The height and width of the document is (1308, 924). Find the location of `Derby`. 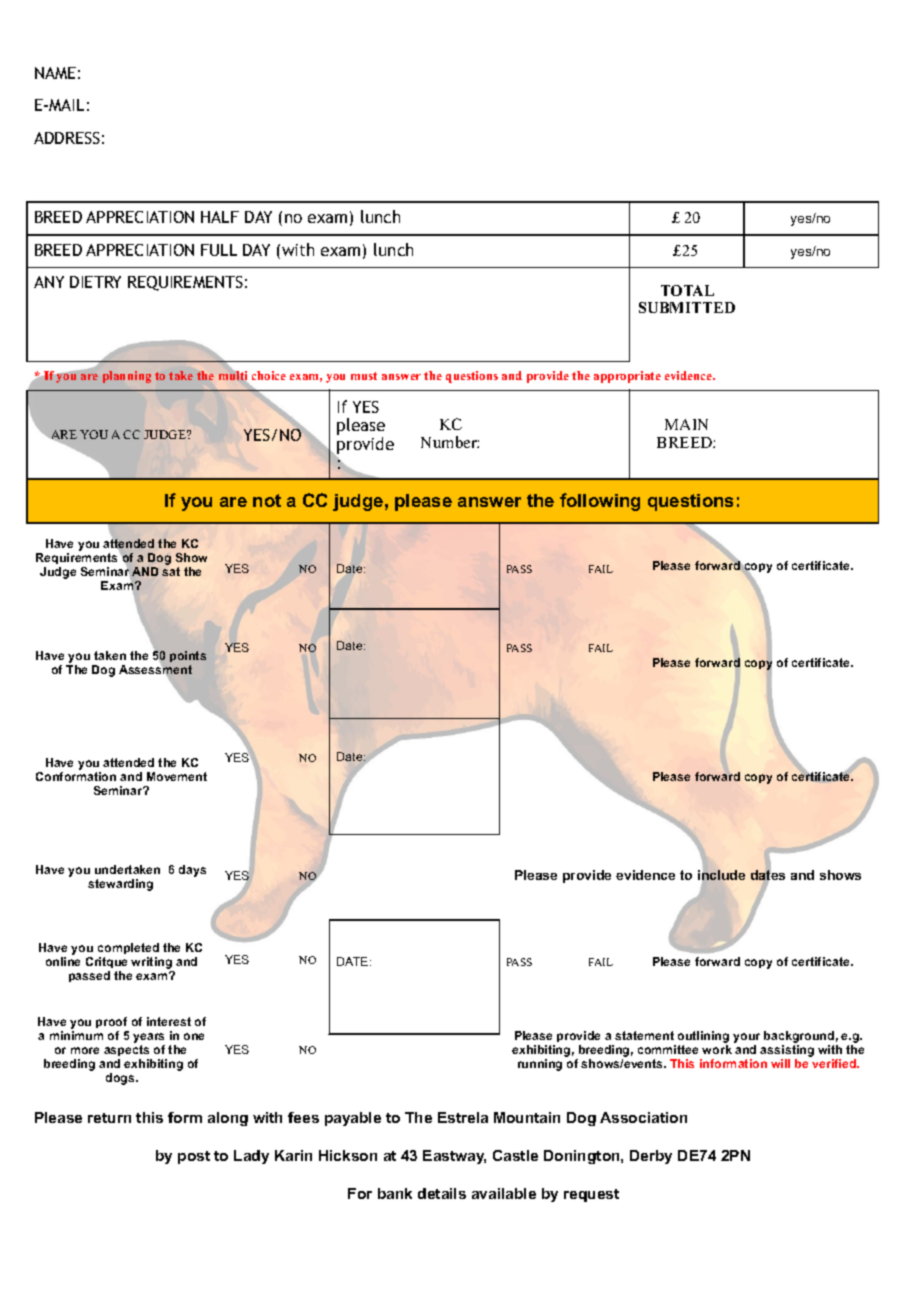

Derby is located at coordinates (651, 1157).
